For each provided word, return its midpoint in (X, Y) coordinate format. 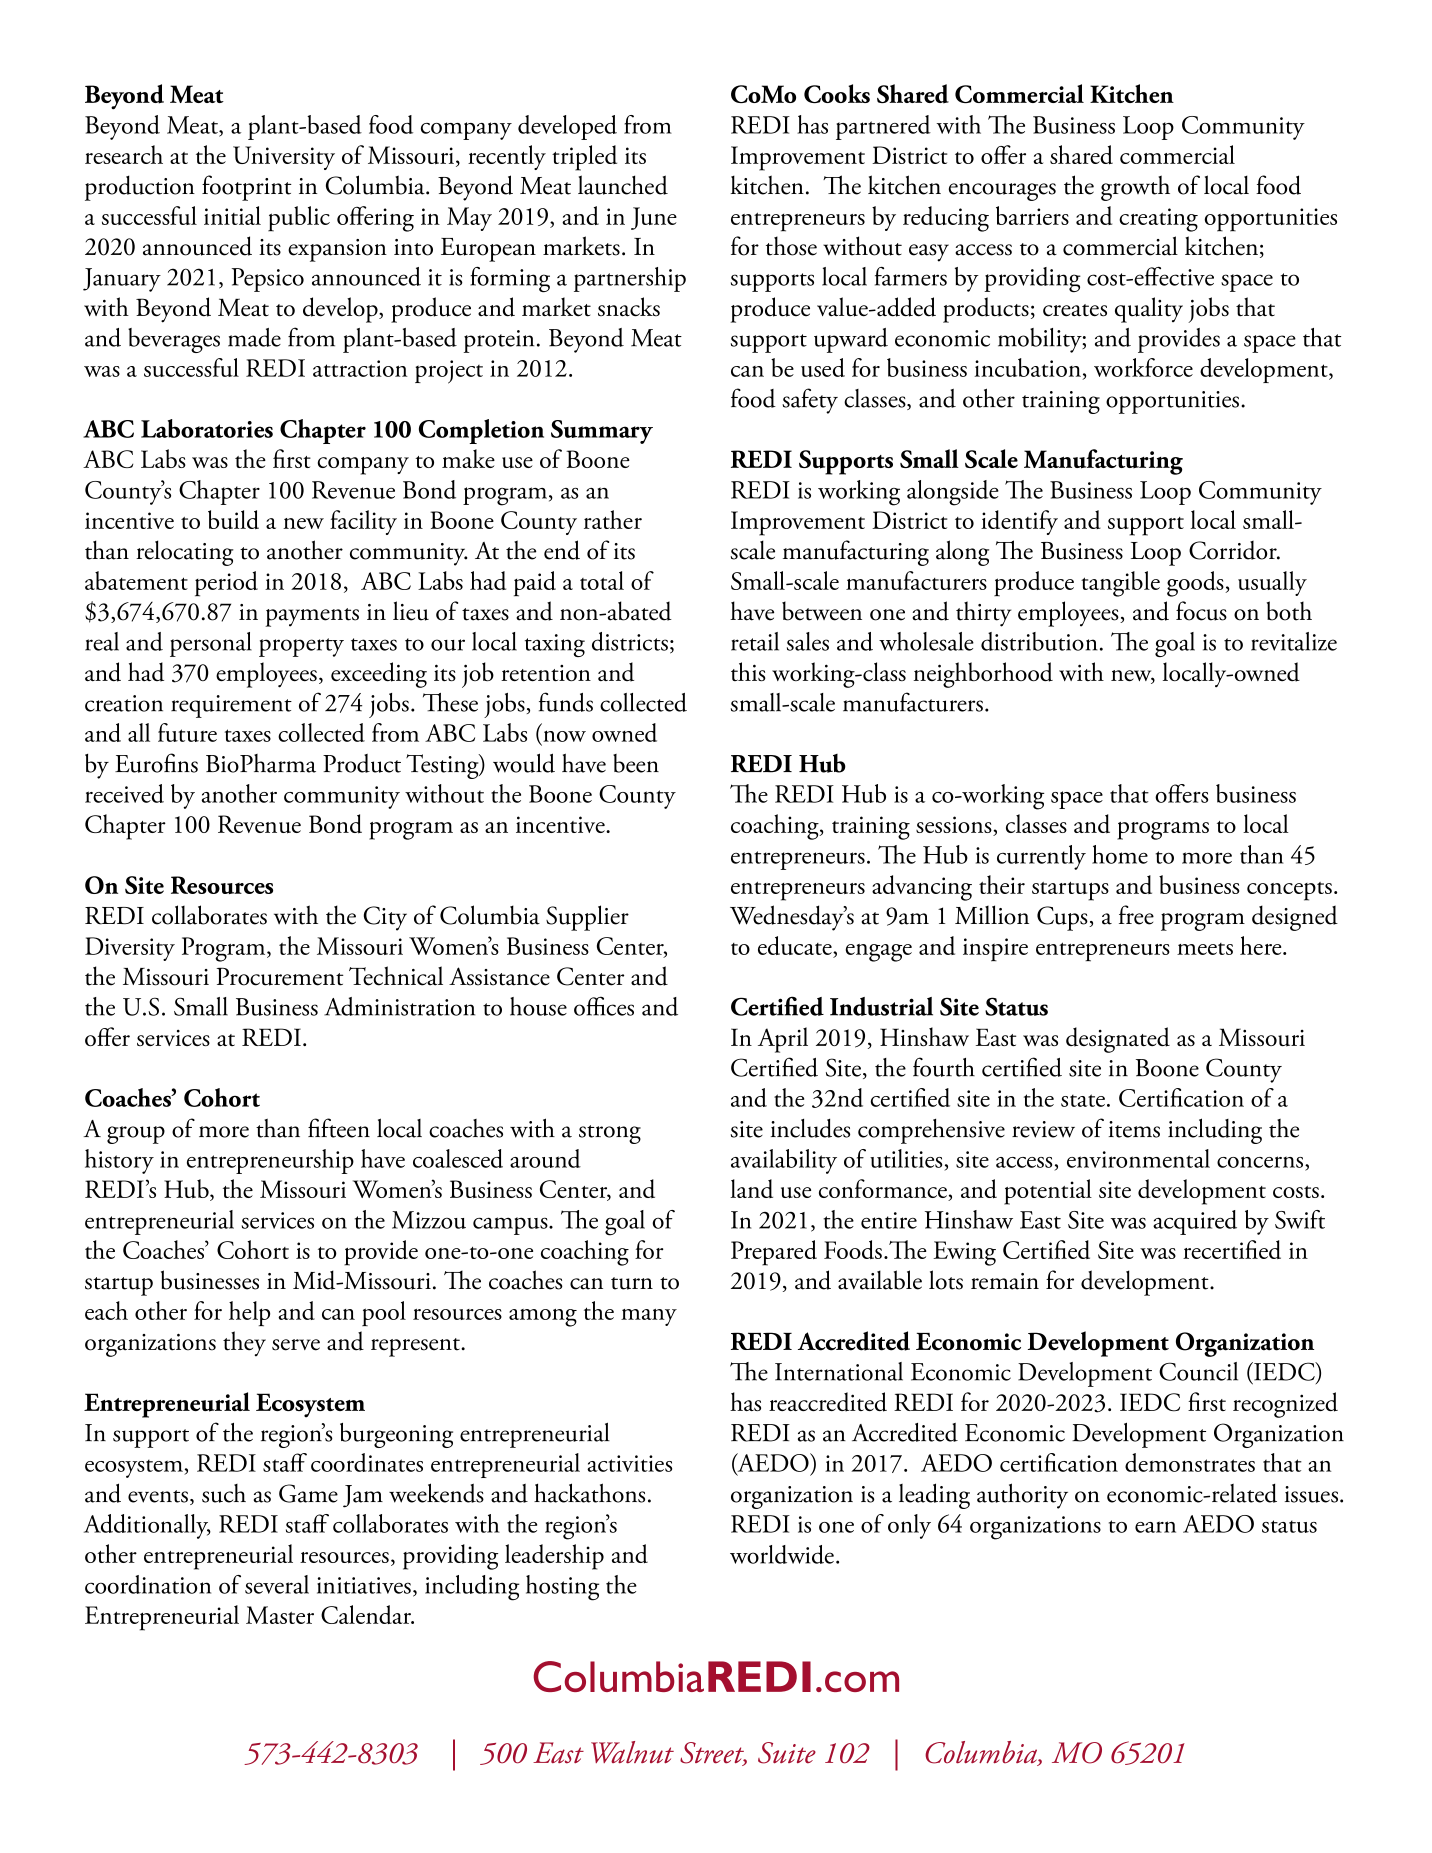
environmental (1138, 1158)
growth (1135, 188)
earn (1155, 1527)
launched (623, 185)
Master (280, 1615)
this (748, 671)
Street (713, 1754)
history (119, 1161)
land (751, 1188)
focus (1201, 611)
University (284, 158)
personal (211, 644)
